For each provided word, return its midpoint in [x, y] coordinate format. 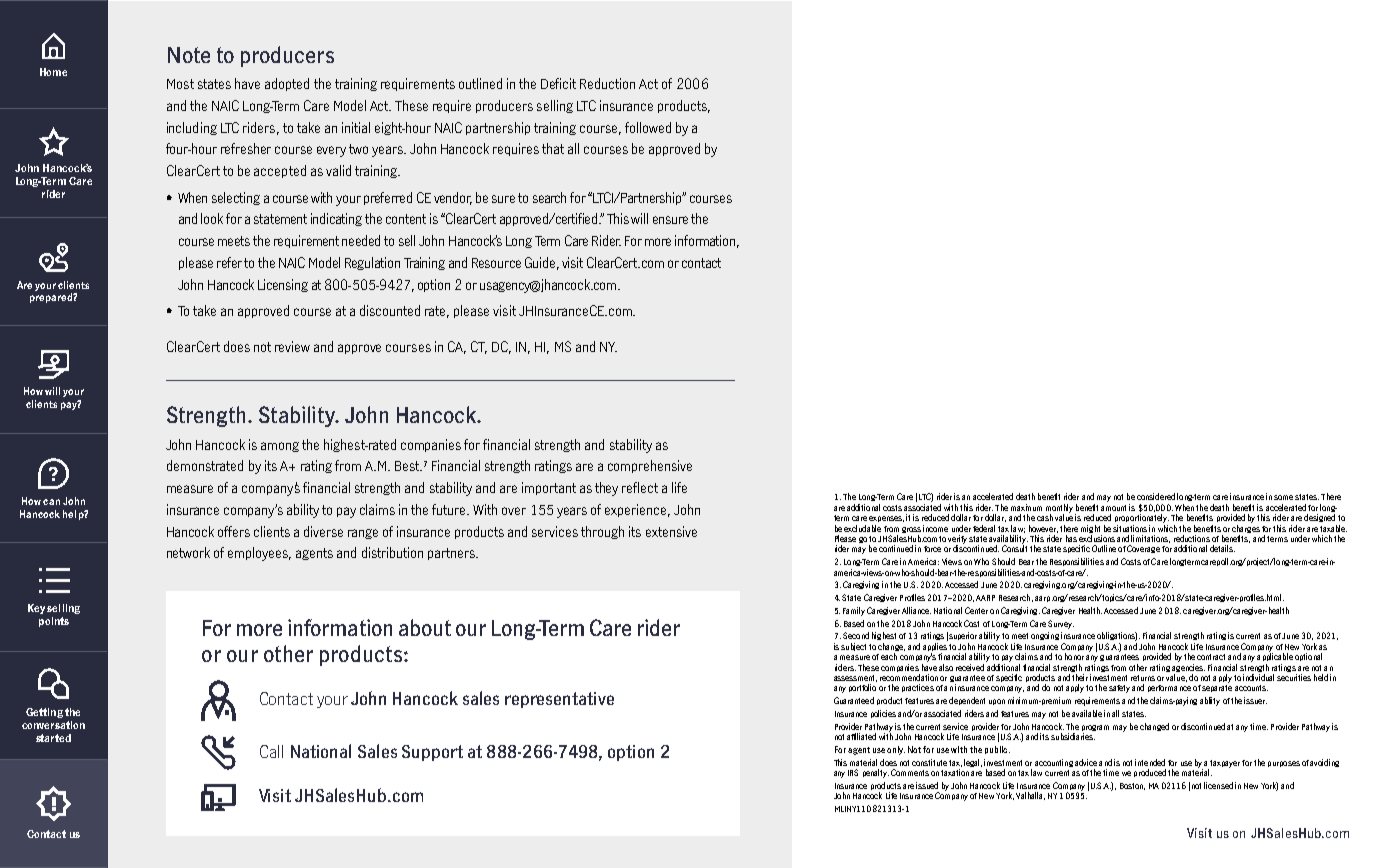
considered [1156, 496]
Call [271, 751]
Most [180, 84]
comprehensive [650, 466]
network [188, 552]
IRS [853, 772]
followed [648, 127]
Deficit [558, 83]
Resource [496, 263]
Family [854, 611]
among [280, 447]
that [553, 148]
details [1222, 548]
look [212, 218]
